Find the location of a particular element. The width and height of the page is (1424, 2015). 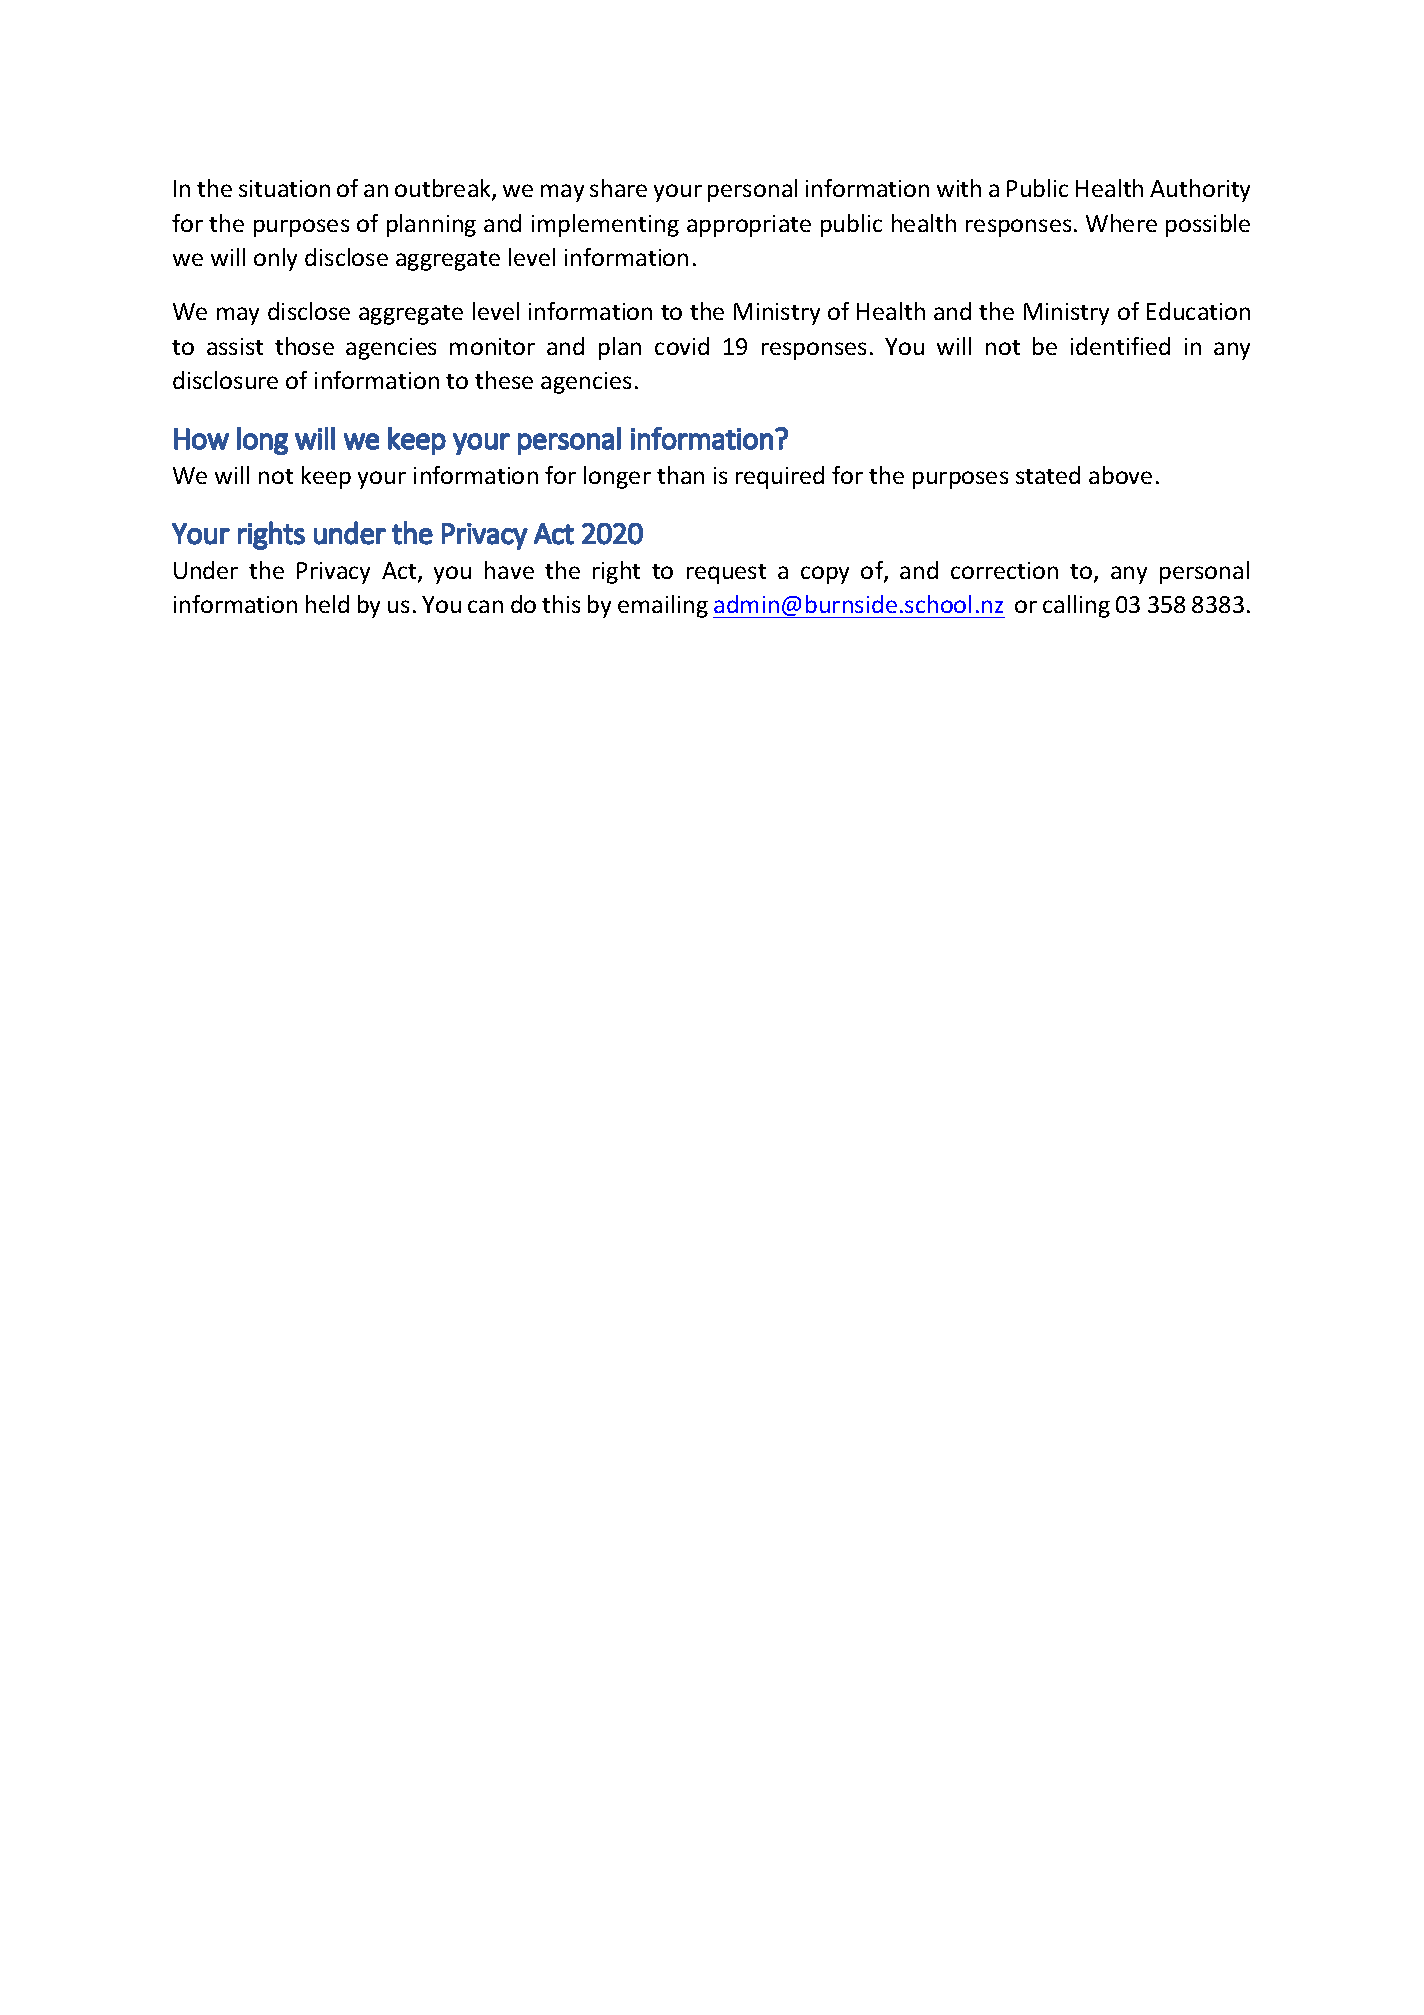

covid is located at coordinates (682, 346).
